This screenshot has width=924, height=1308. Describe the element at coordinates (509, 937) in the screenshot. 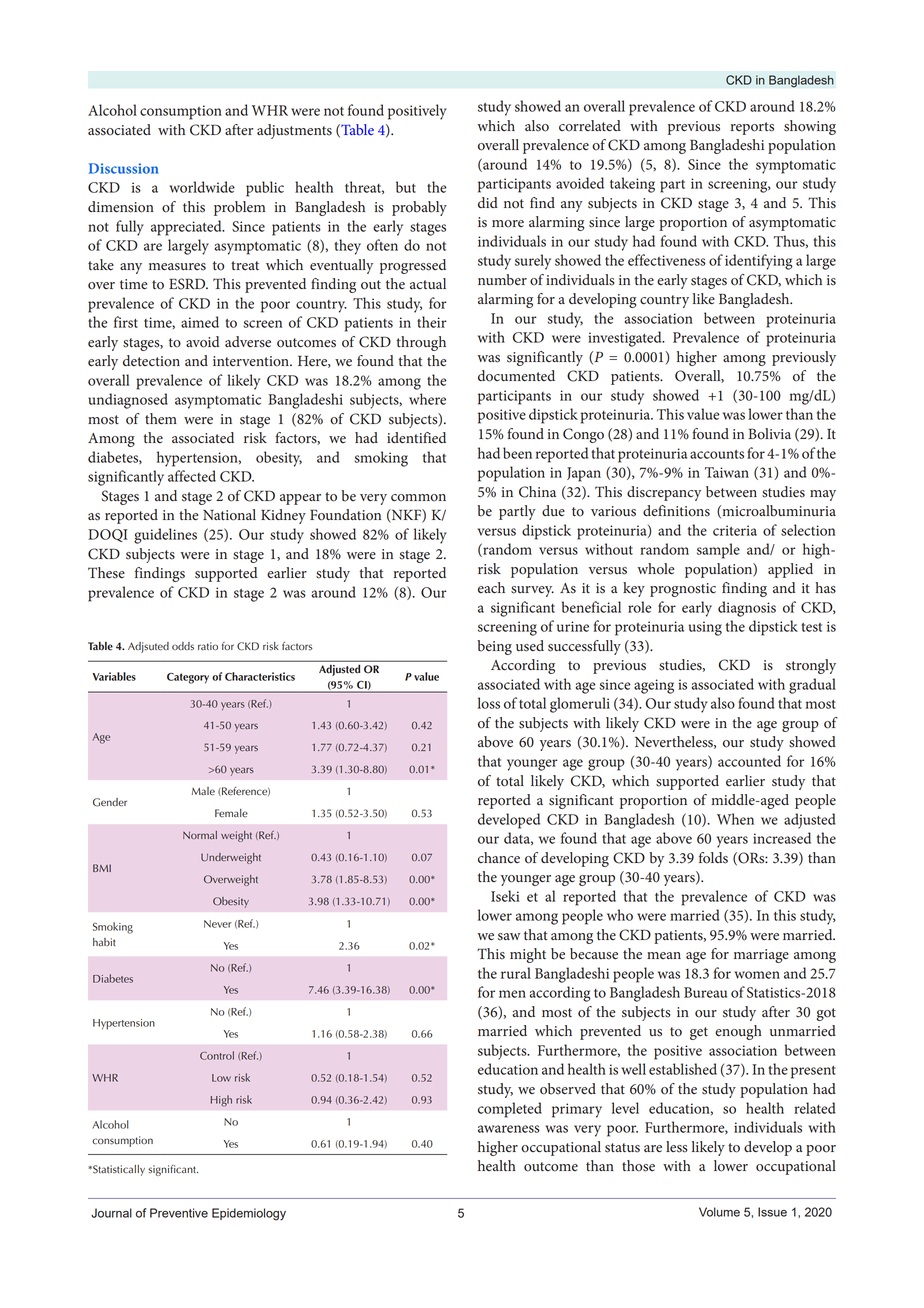

I see `saw` at that location.
